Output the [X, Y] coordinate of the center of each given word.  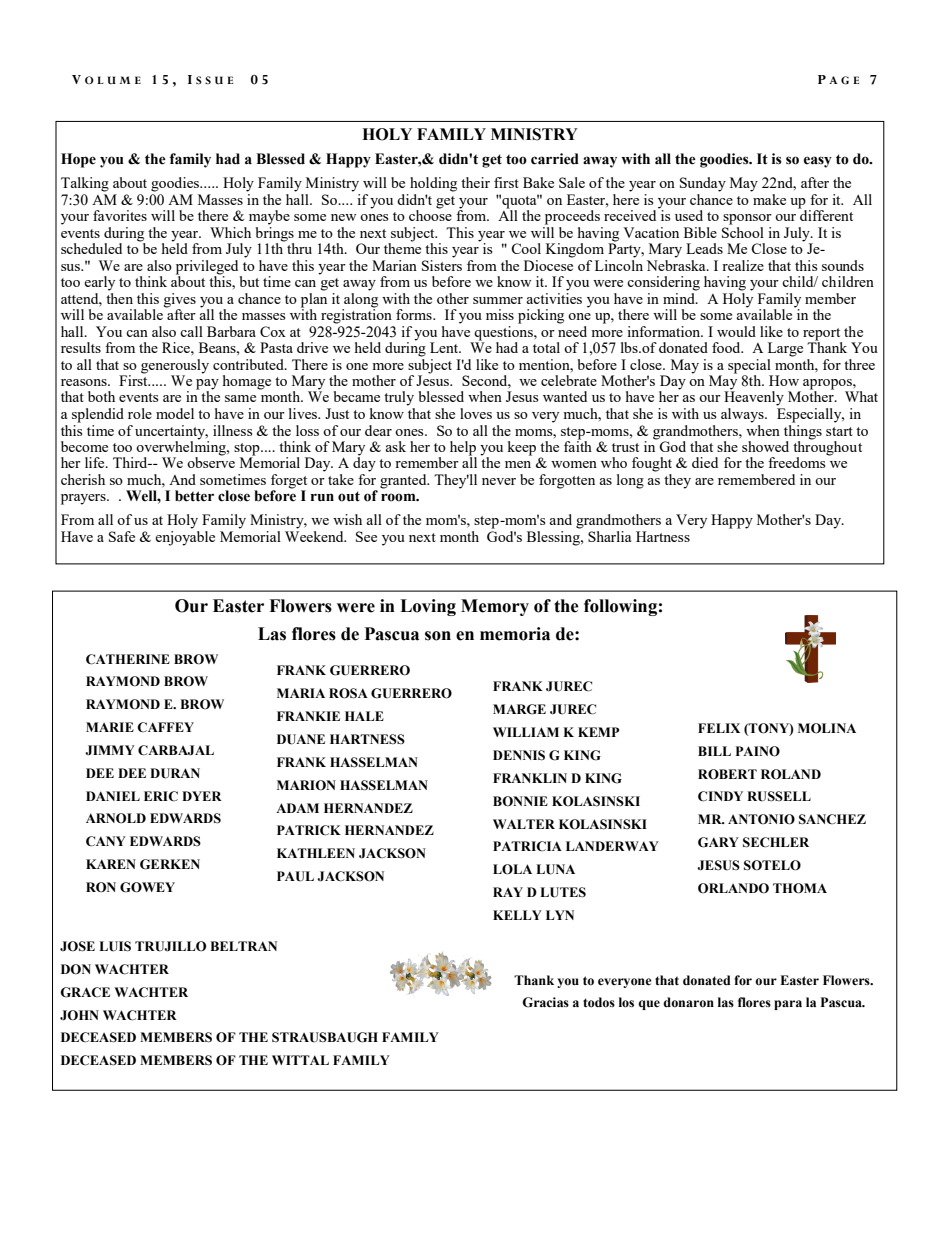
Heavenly [754, 397]
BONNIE [520, 801]
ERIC [161, 796]
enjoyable [185, 538]
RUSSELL [779, 796]
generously [175, 366]
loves [476, 413]
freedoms [796, 462]
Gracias [545, 1002]
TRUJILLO [170, 946]
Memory [495, 607]
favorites [120, 215]
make [768, 198]
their [475, 182]
